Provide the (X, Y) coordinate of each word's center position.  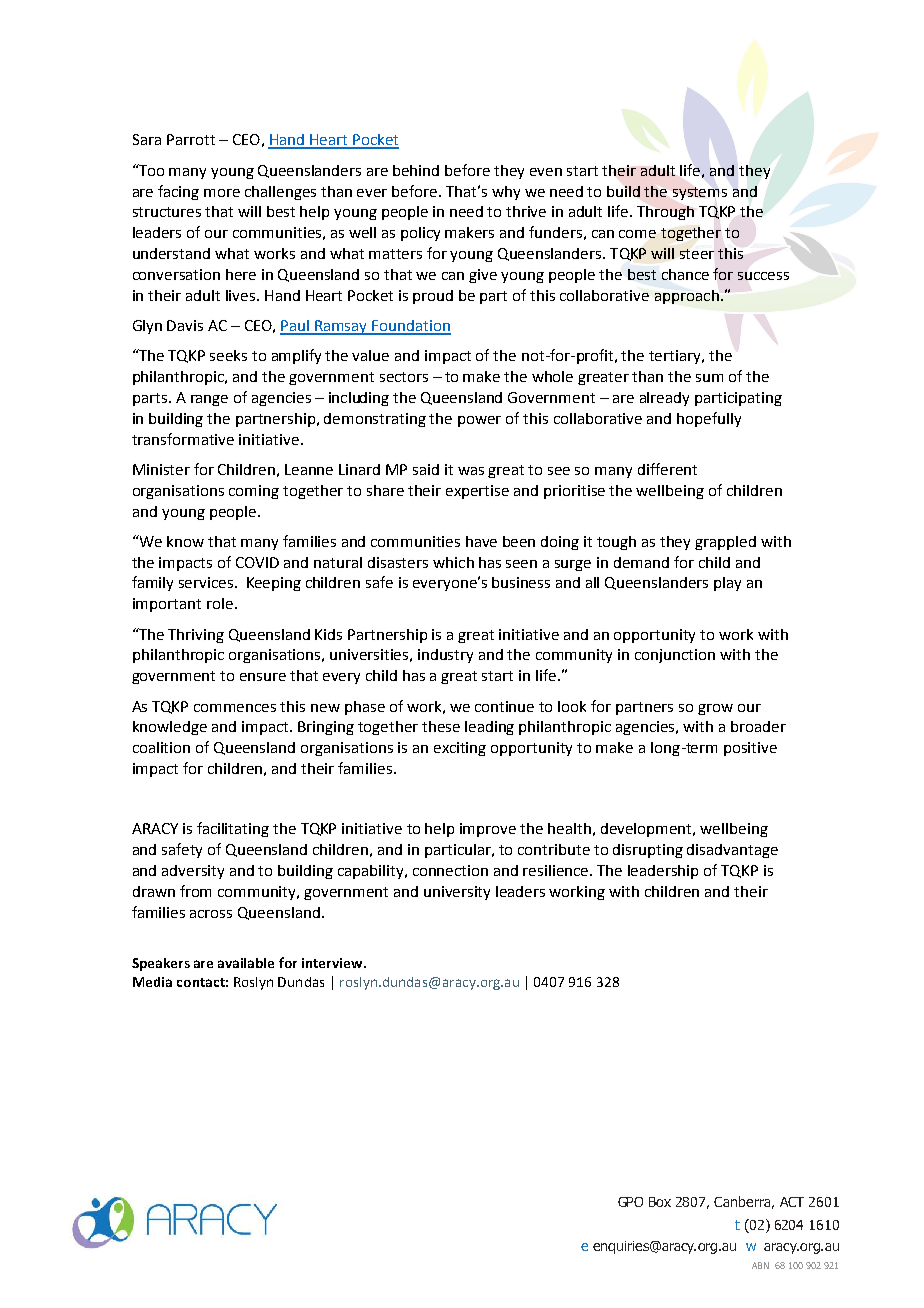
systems (700, 193)
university (457, 893)
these (441, 726)
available (246, 963)
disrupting (648, 851)
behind (416, 170)
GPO (630, 1202)
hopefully (709, 419)
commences (235, 708)
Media (152, 982)
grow (715, 709)
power (479, 421)
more (222, 193)
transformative (183, 439)
